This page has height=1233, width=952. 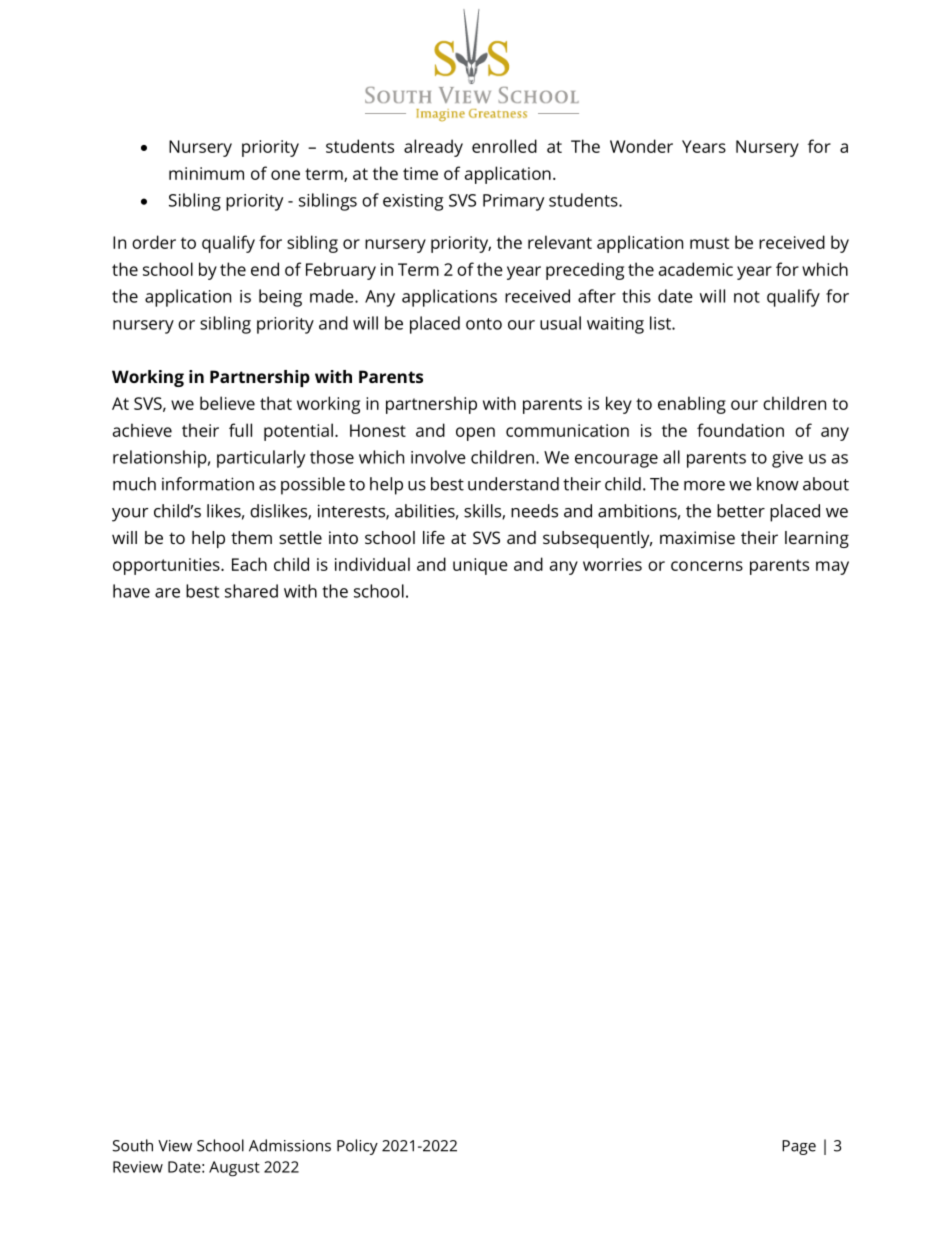 What do you see at coordinates (234, 1169) in the page?
I see `August` at bounding box center [234, 1169].
